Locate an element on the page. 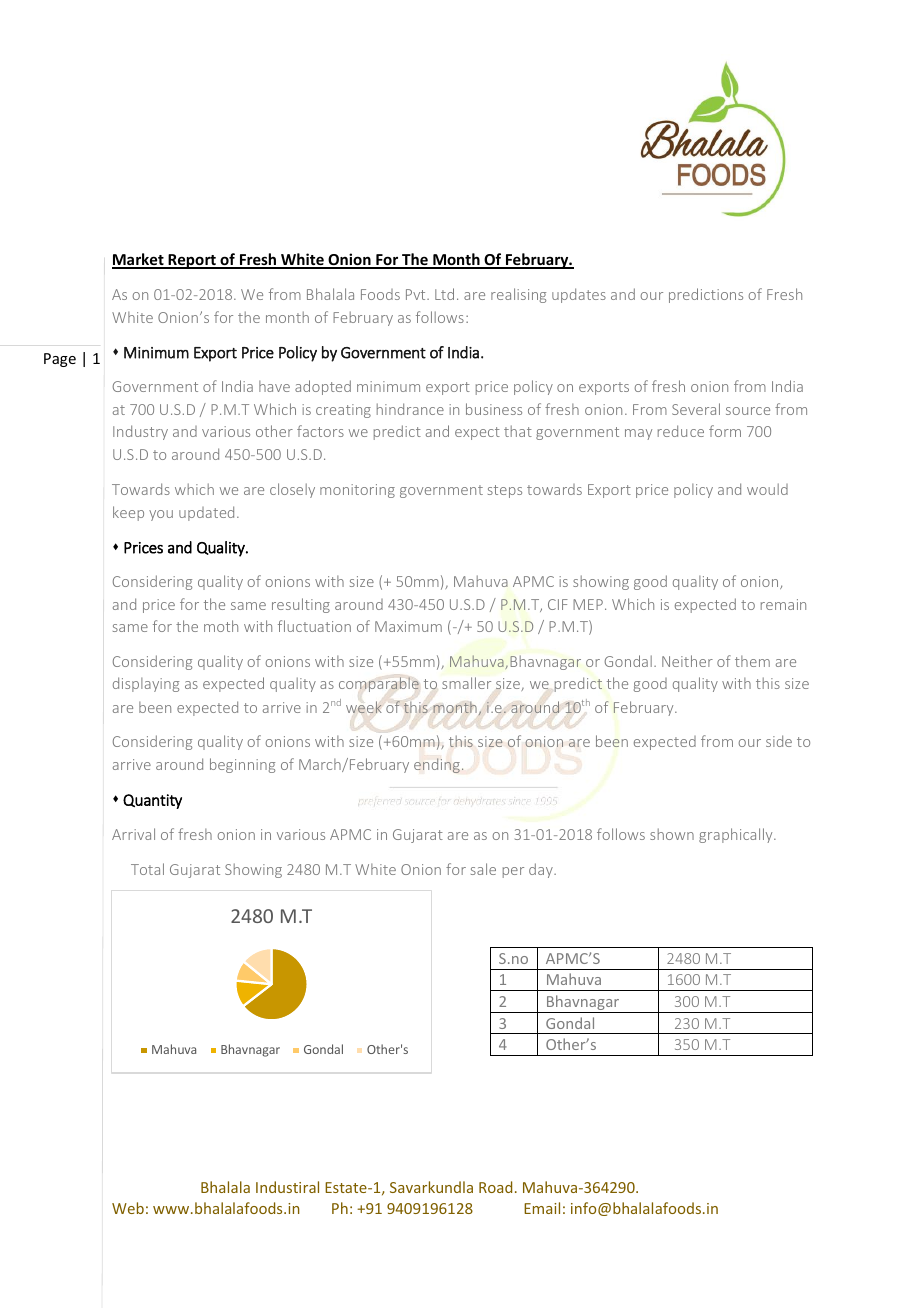  Road is located at coordinates (495, 1187).
